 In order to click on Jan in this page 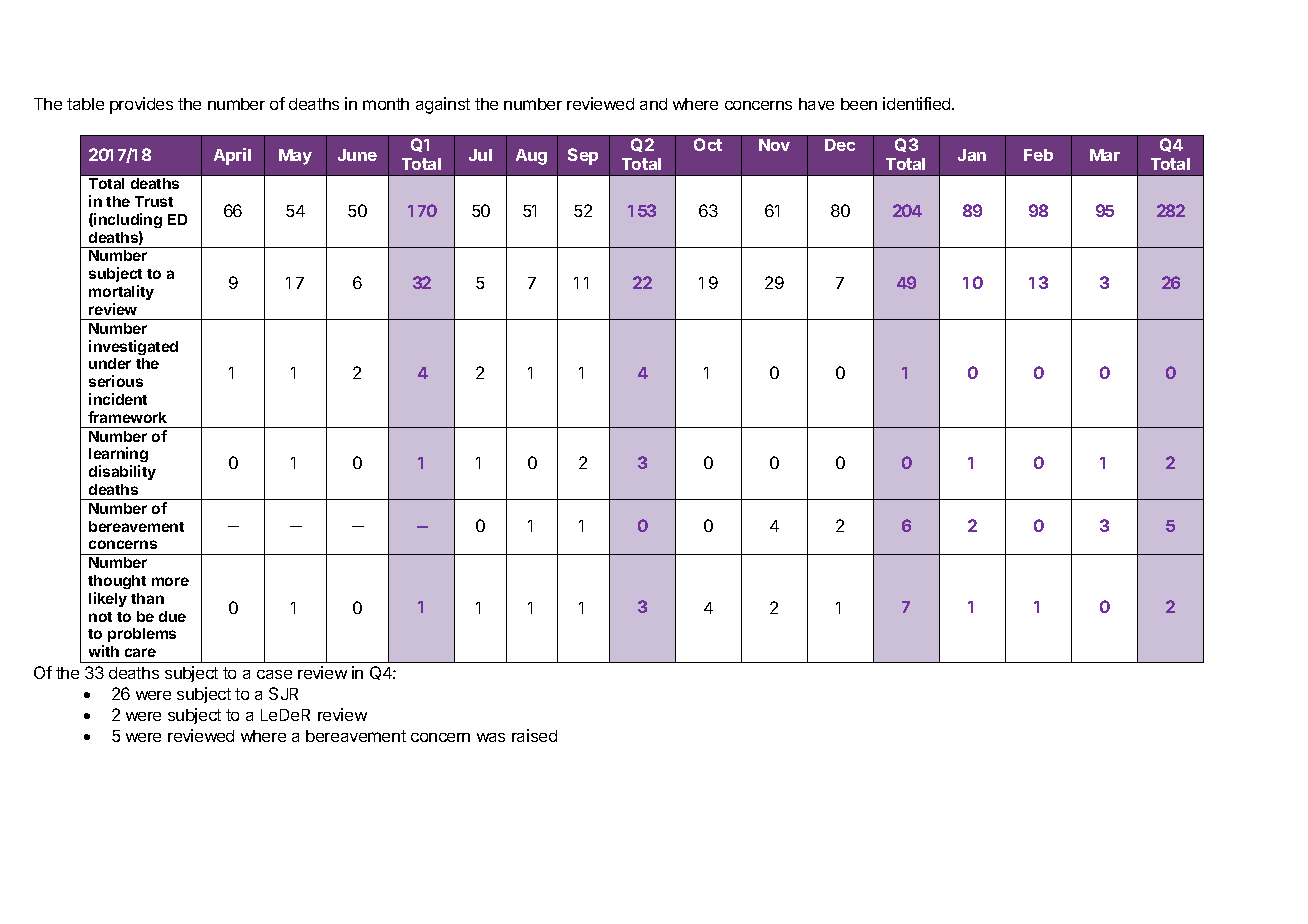, I will do `click(972, 155)`.
